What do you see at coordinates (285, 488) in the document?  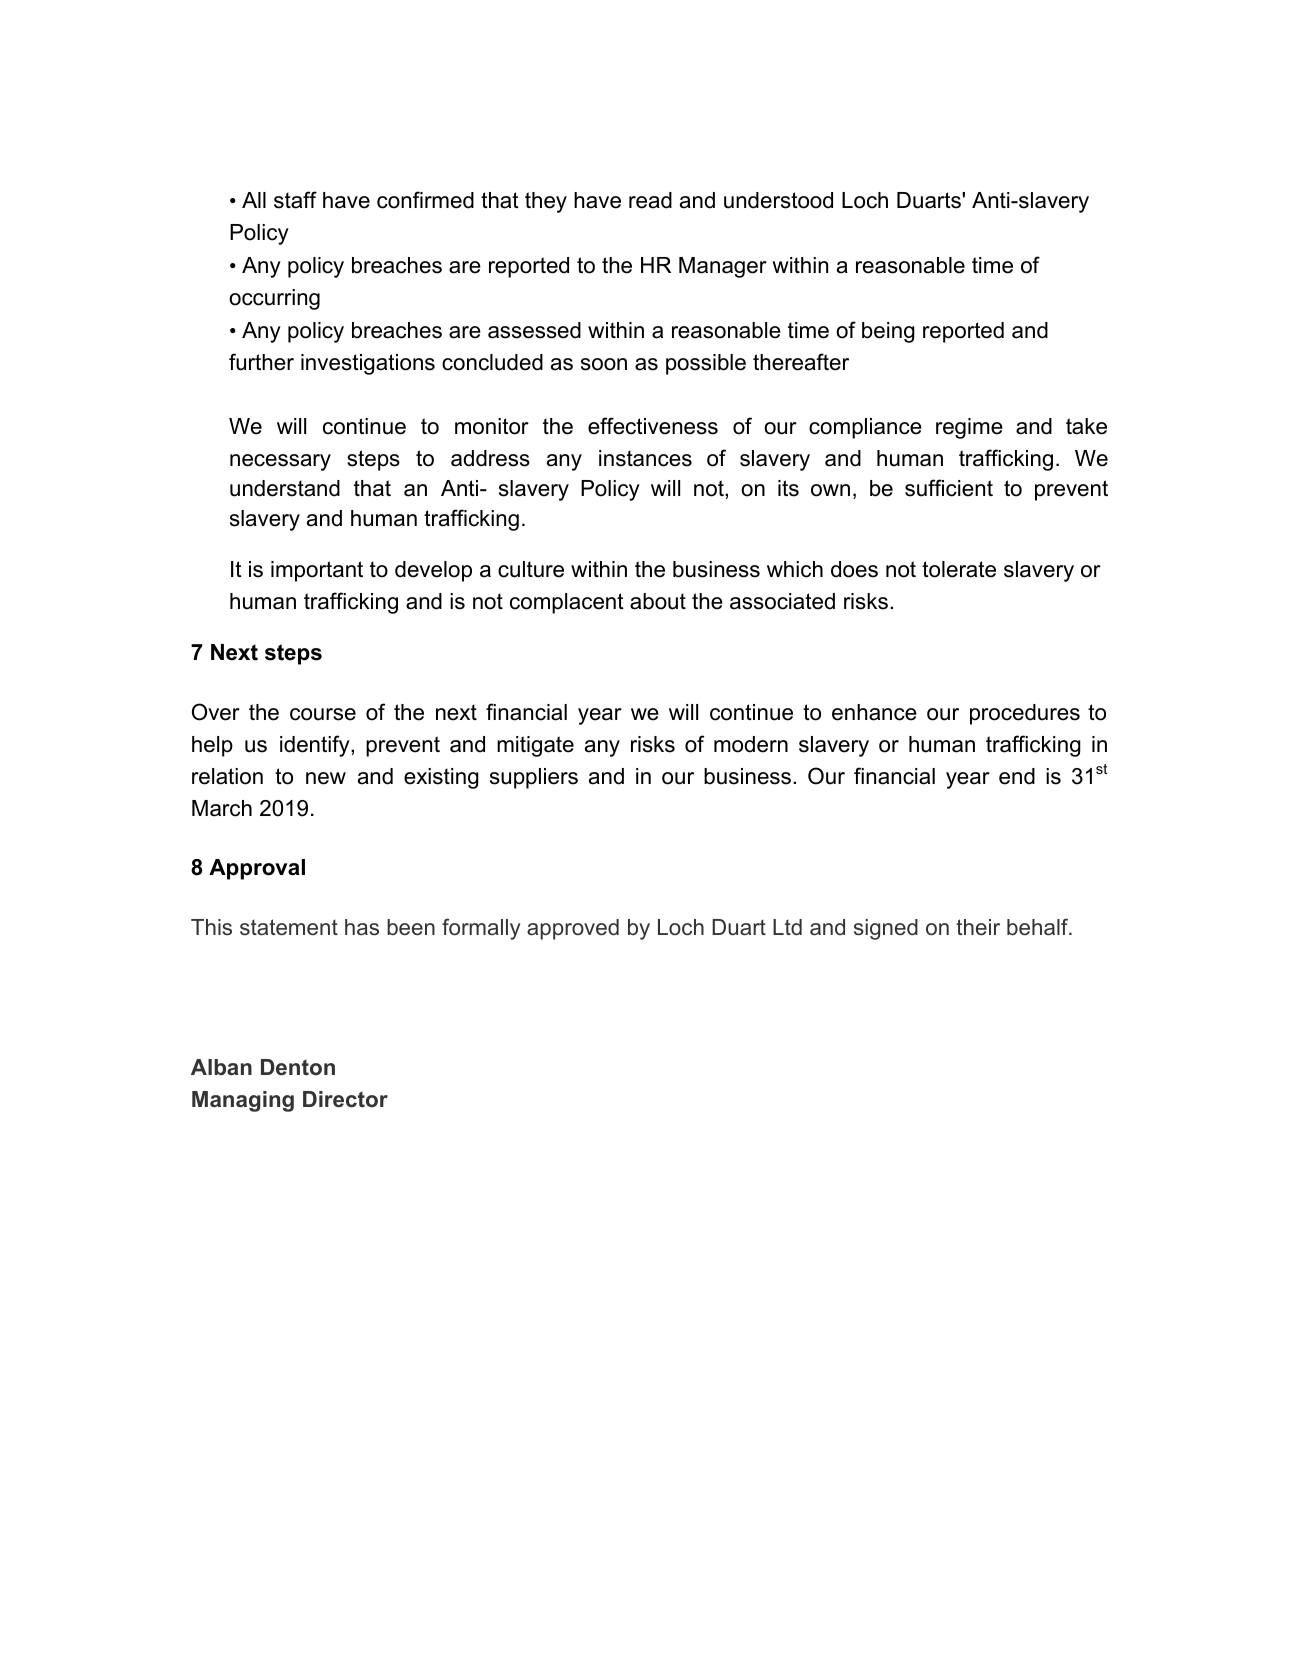 I see `understand` at bounding box center [285, 488].
